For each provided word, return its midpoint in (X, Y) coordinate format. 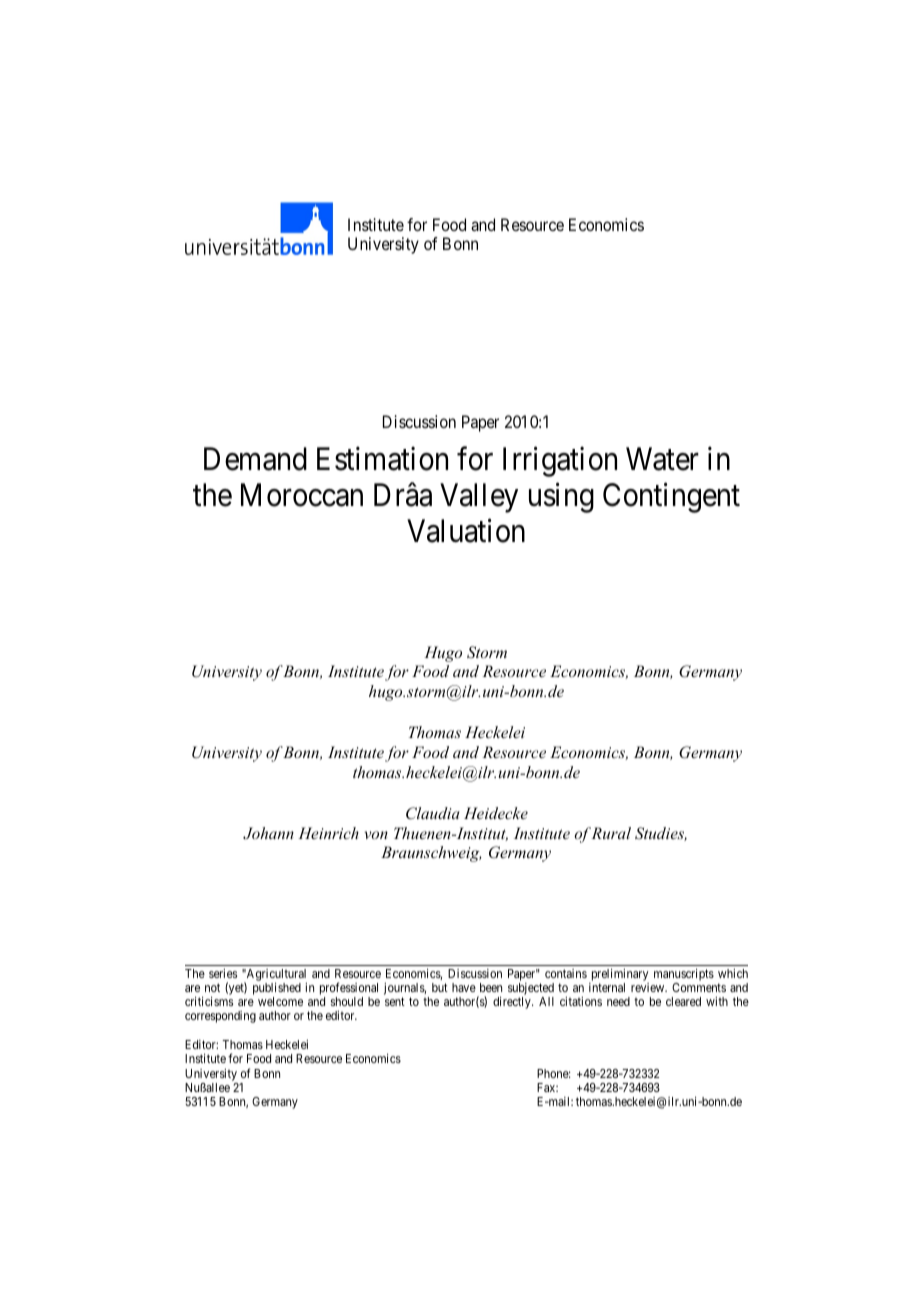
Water (662, 459)
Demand (255, 459)
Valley (479, 498)
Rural (611, 833)
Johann (268, 833)
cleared (683, 1001)
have (464, 987)
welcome (280, 1001)
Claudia (433, 813)
